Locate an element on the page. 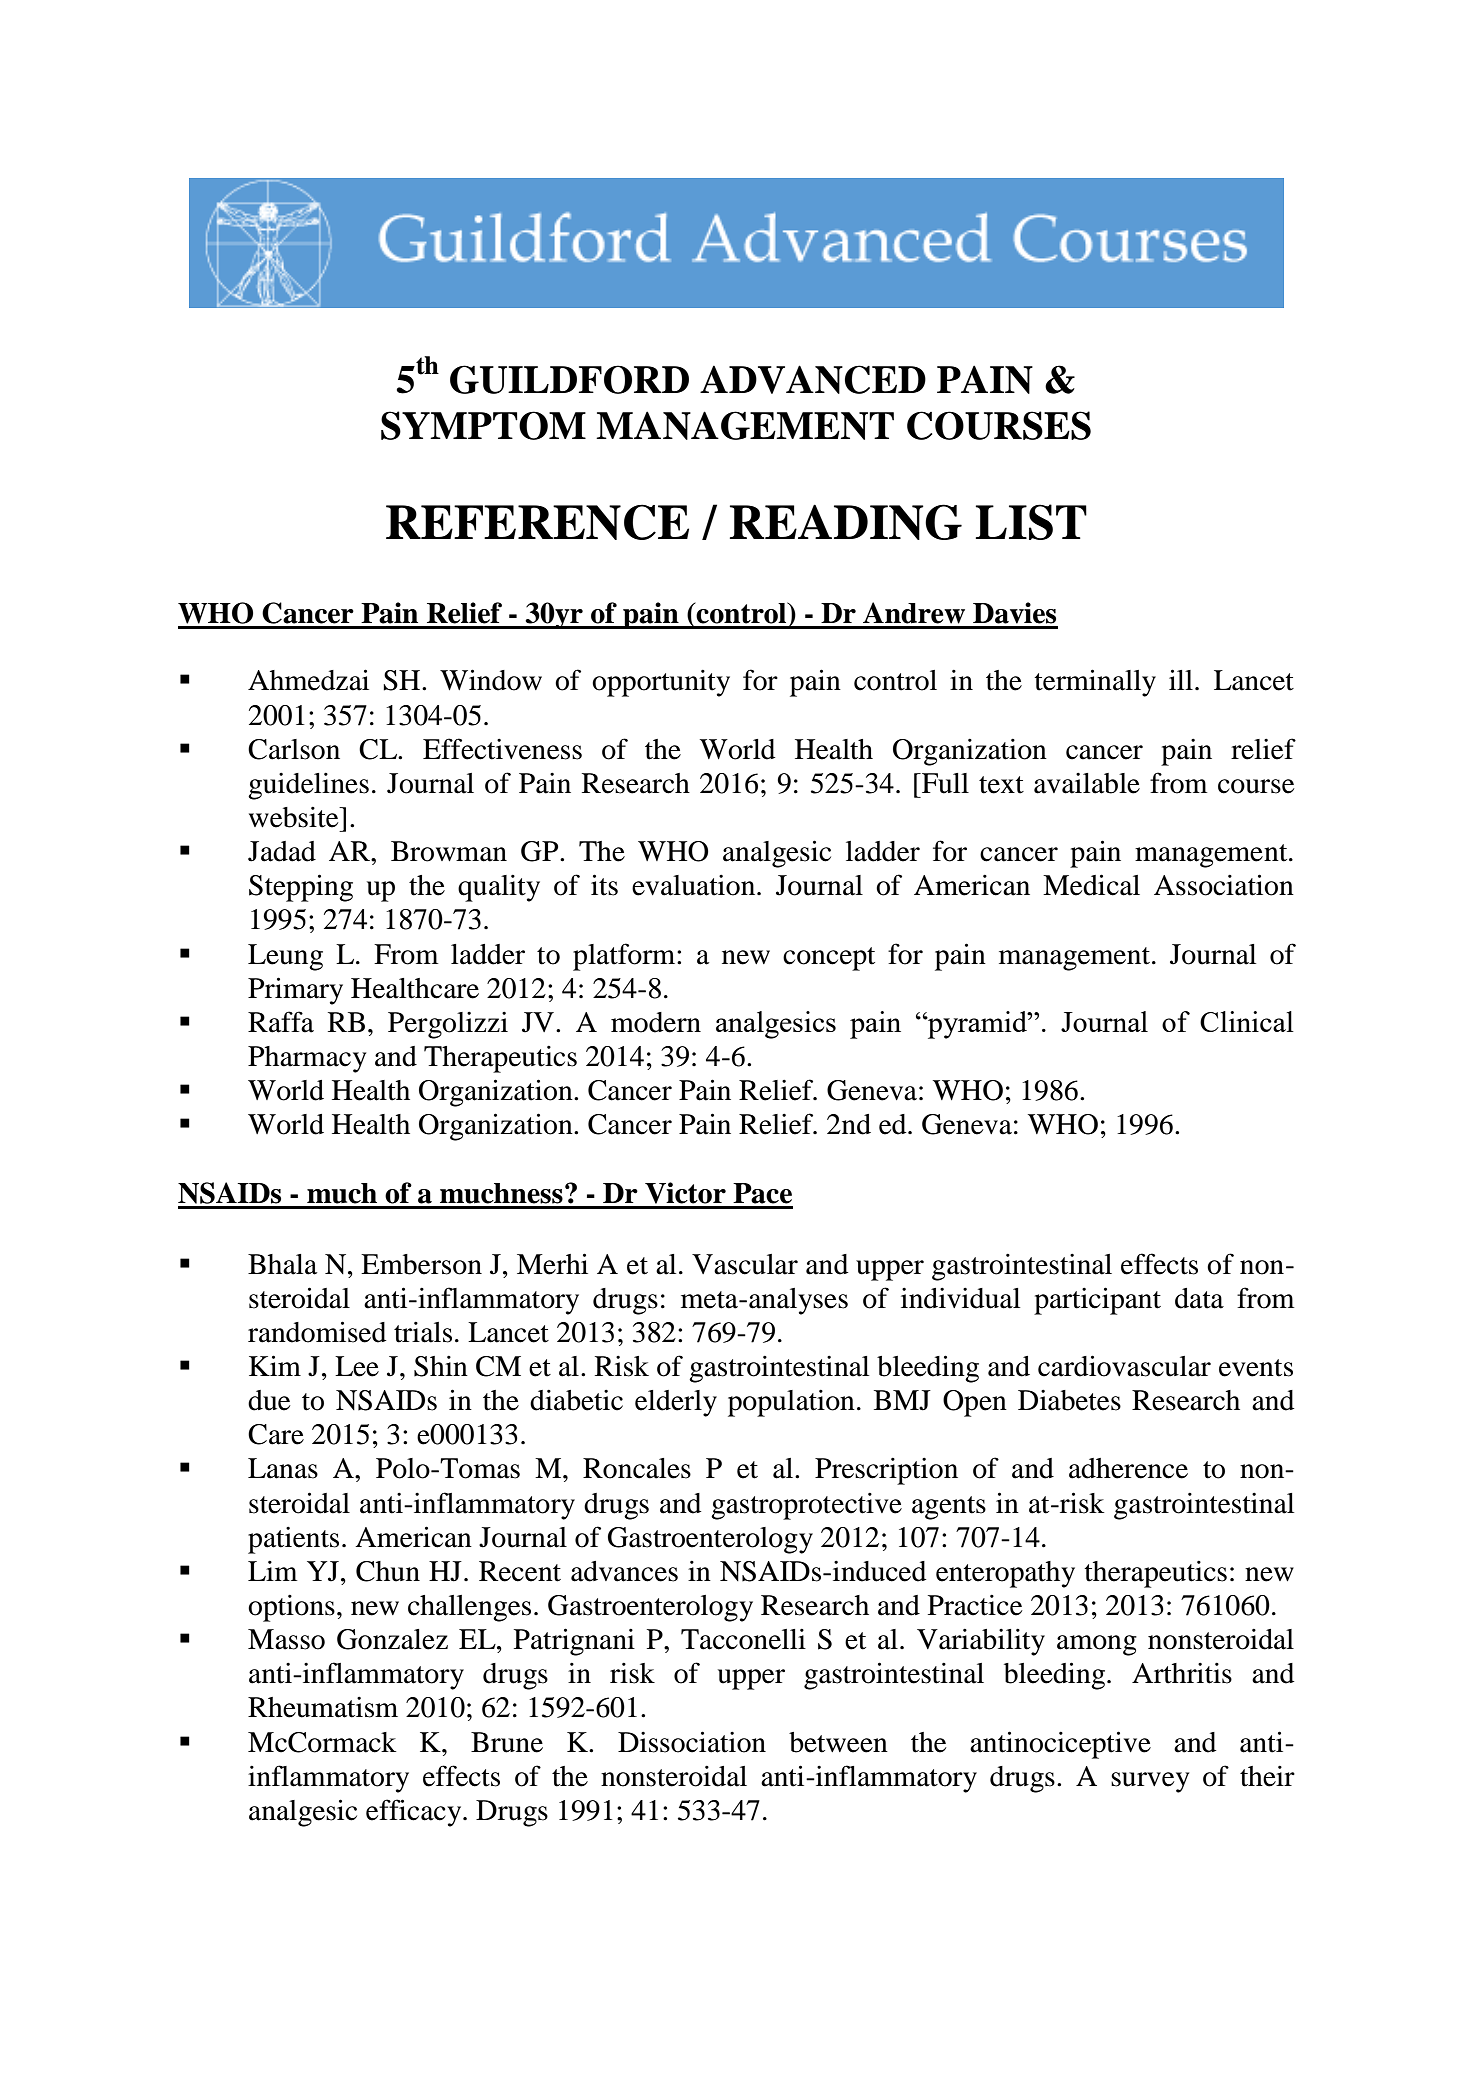 The width and height of the page is (1473, 2083). Shin is located at coordinates (441, 1366).
